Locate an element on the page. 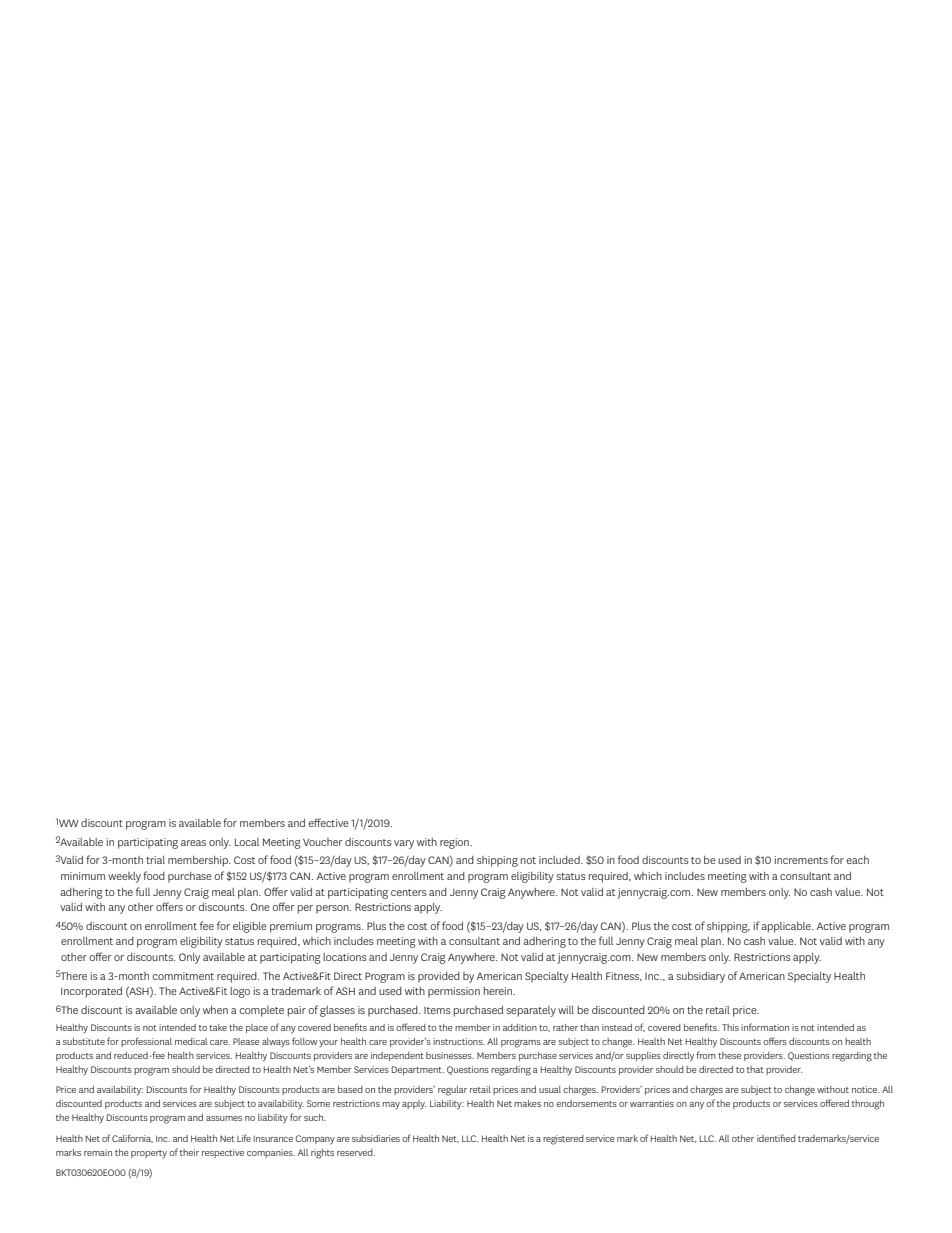  businesses is located at coordinates (450, 1055).
